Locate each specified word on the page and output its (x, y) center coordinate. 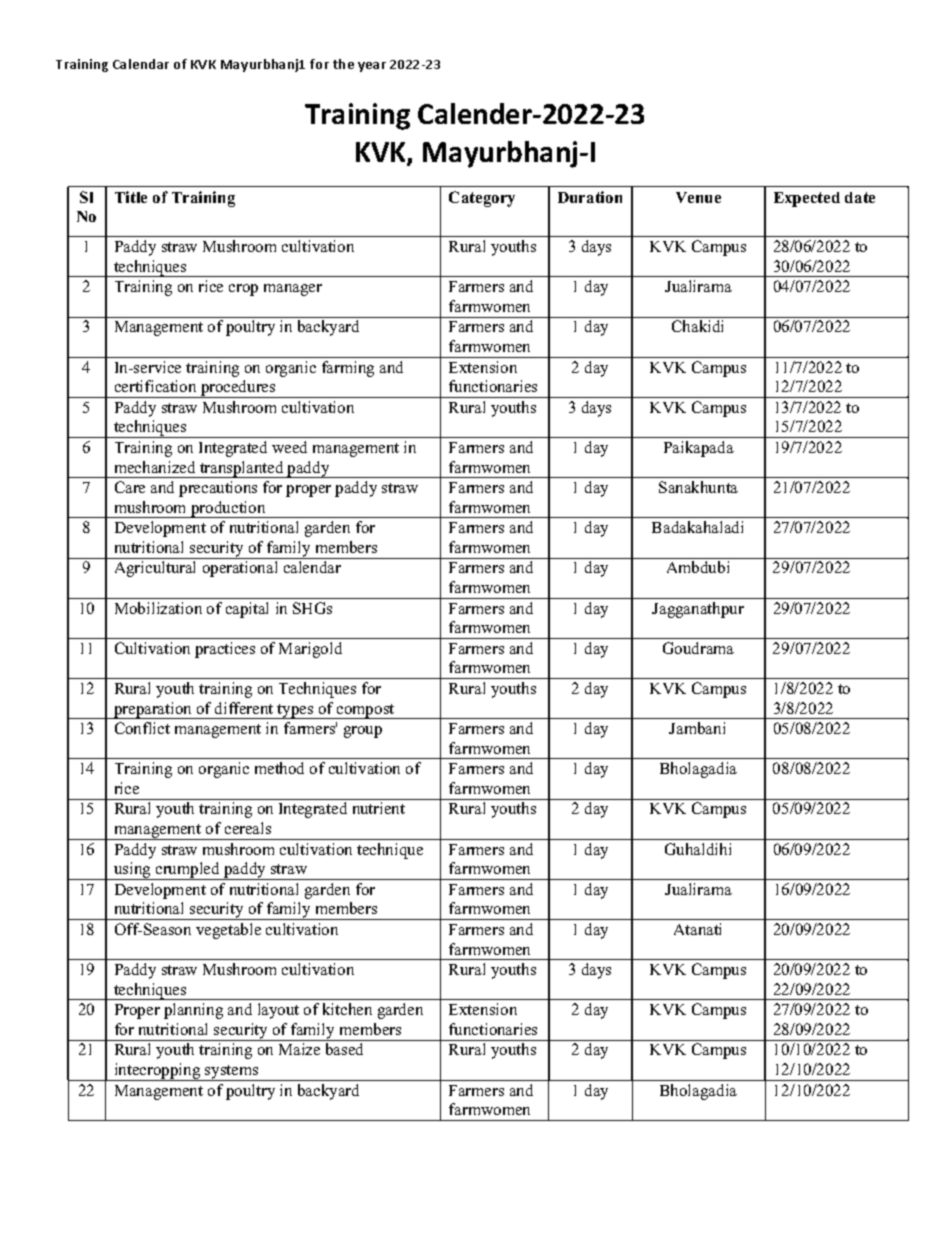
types (296, 711)
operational (240, 569)
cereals (248, 828)
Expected (807, 199)
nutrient (379, 808)
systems (232, 1073)
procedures (238, 389)
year (372, 67)
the (343, 64)
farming (348, 369)
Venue (698, 197)
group (363, 732)
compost (366, 711)
